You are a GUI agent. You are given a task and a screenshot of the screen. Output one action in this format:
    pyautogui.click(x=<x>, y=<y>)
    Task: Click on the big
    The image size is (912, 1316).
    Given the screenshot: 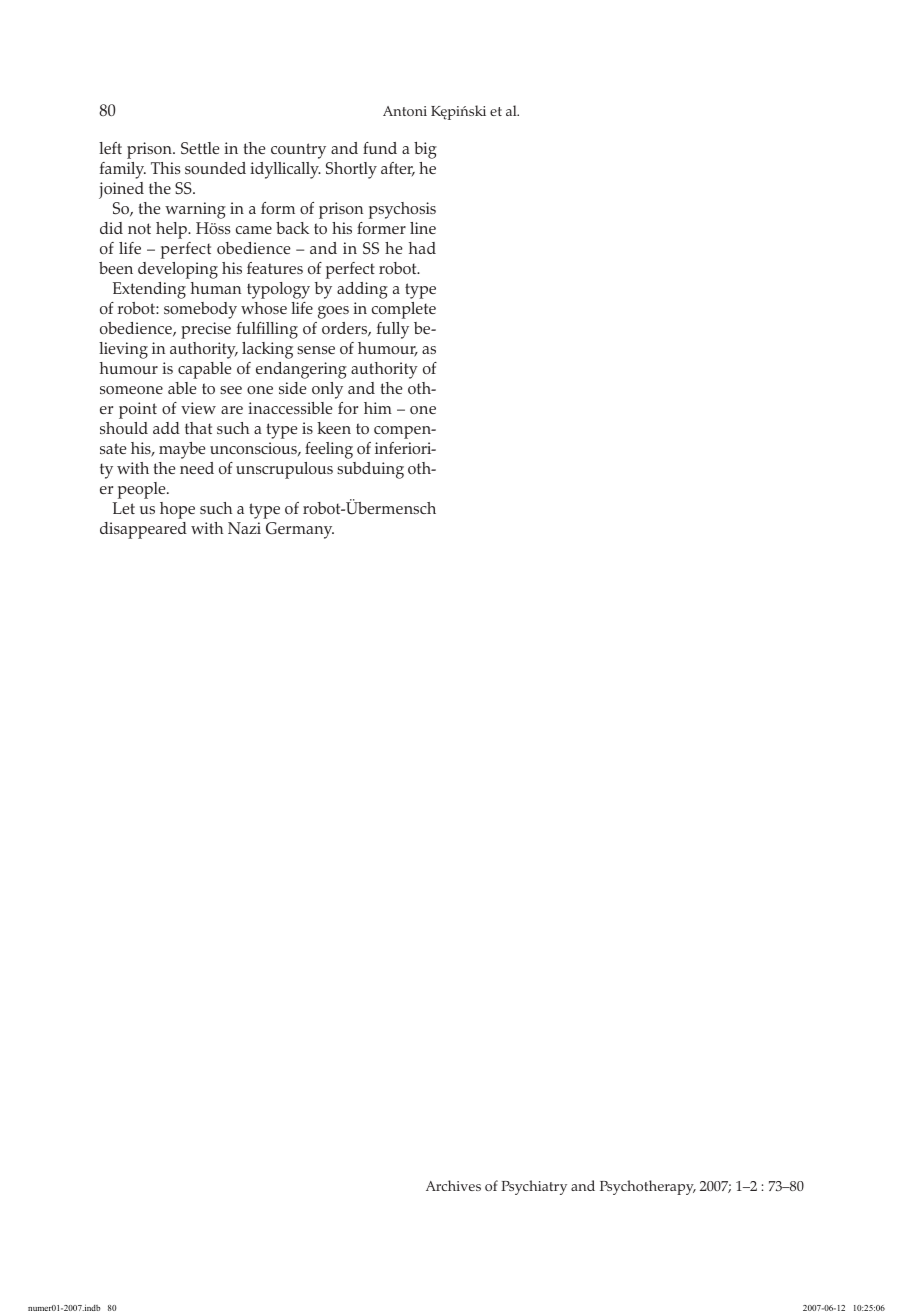 What is the action you would take?
    pyautogui.click(x=425, y=150)
